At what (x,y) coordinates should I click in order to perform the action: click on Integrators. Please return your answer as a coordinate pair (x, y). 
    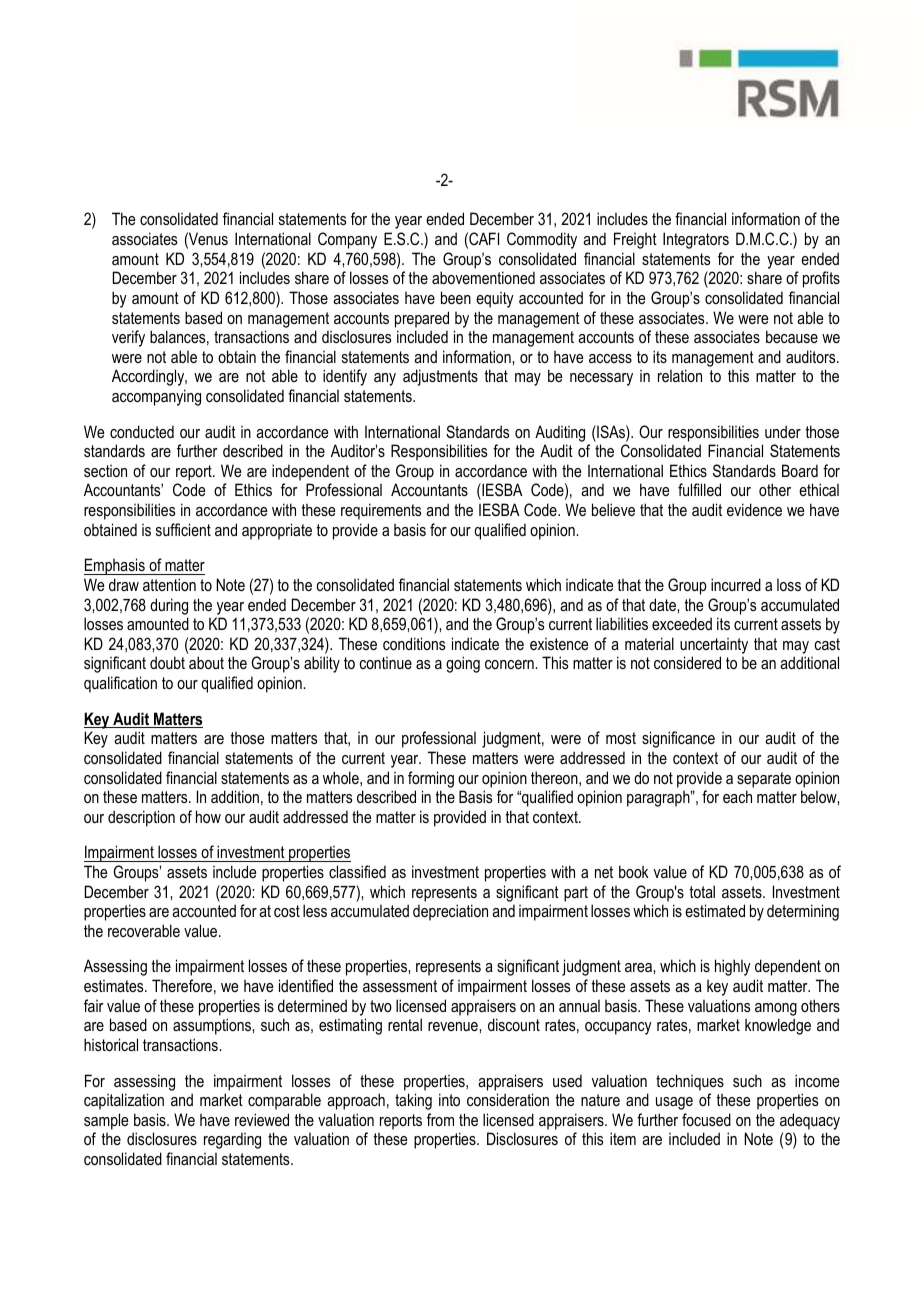
    Looking at the image, I should click on (696, 240).
